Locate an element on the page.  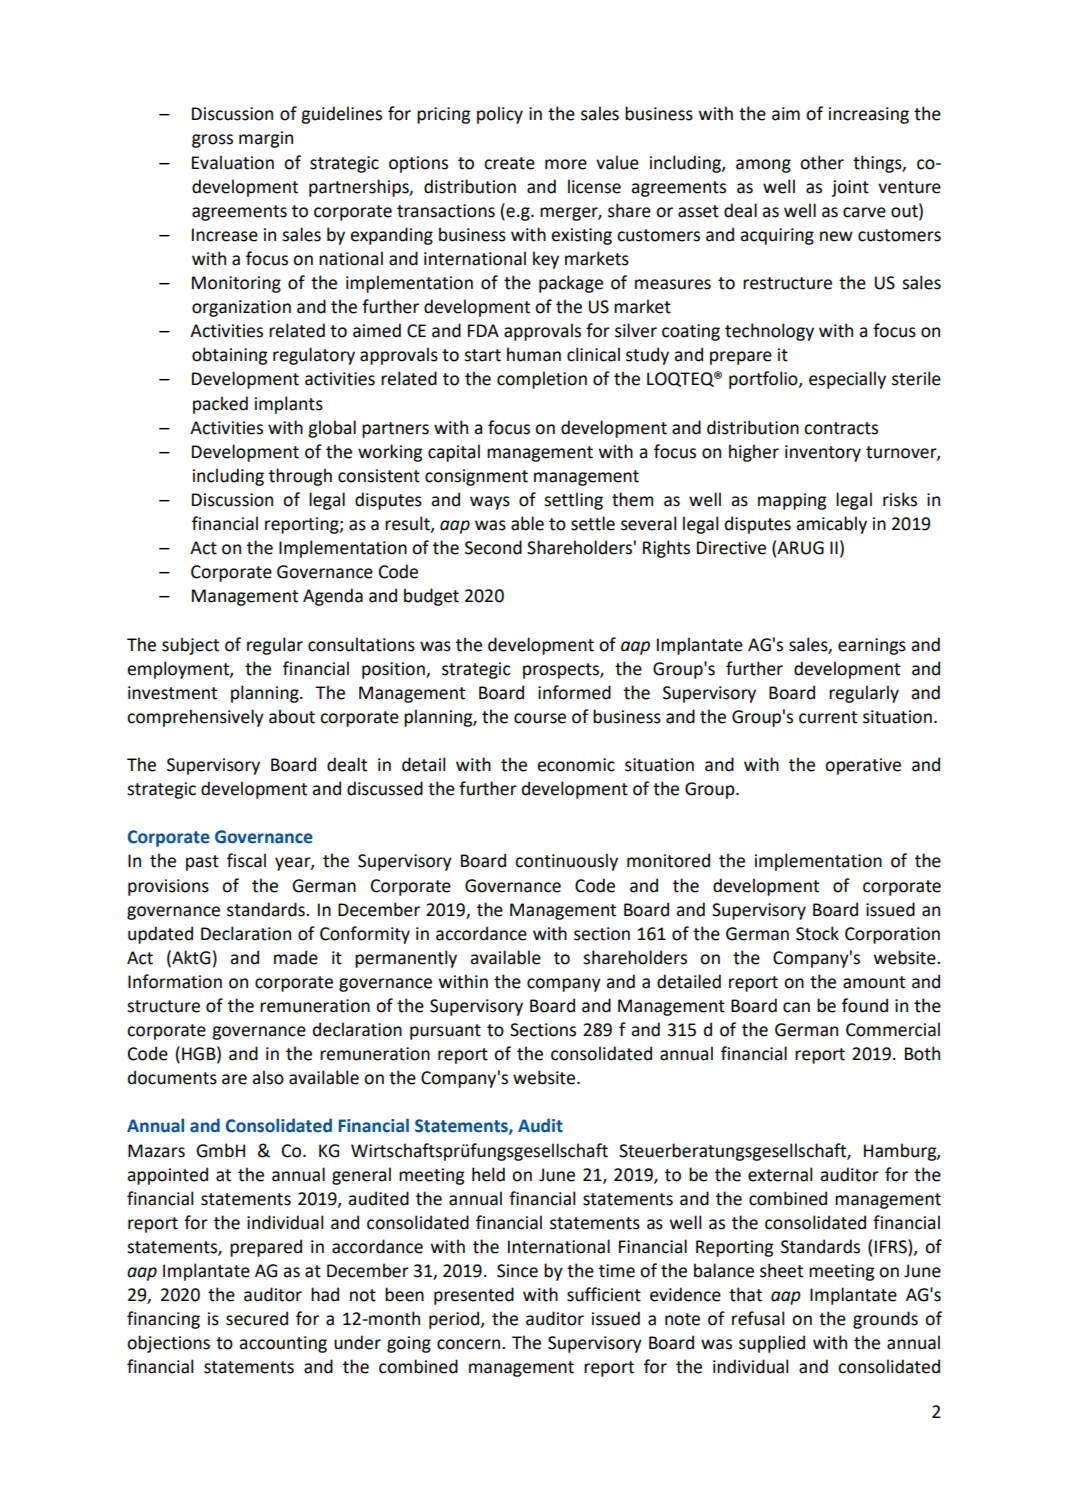
pursuant is located at coordinates (445, 1032).
